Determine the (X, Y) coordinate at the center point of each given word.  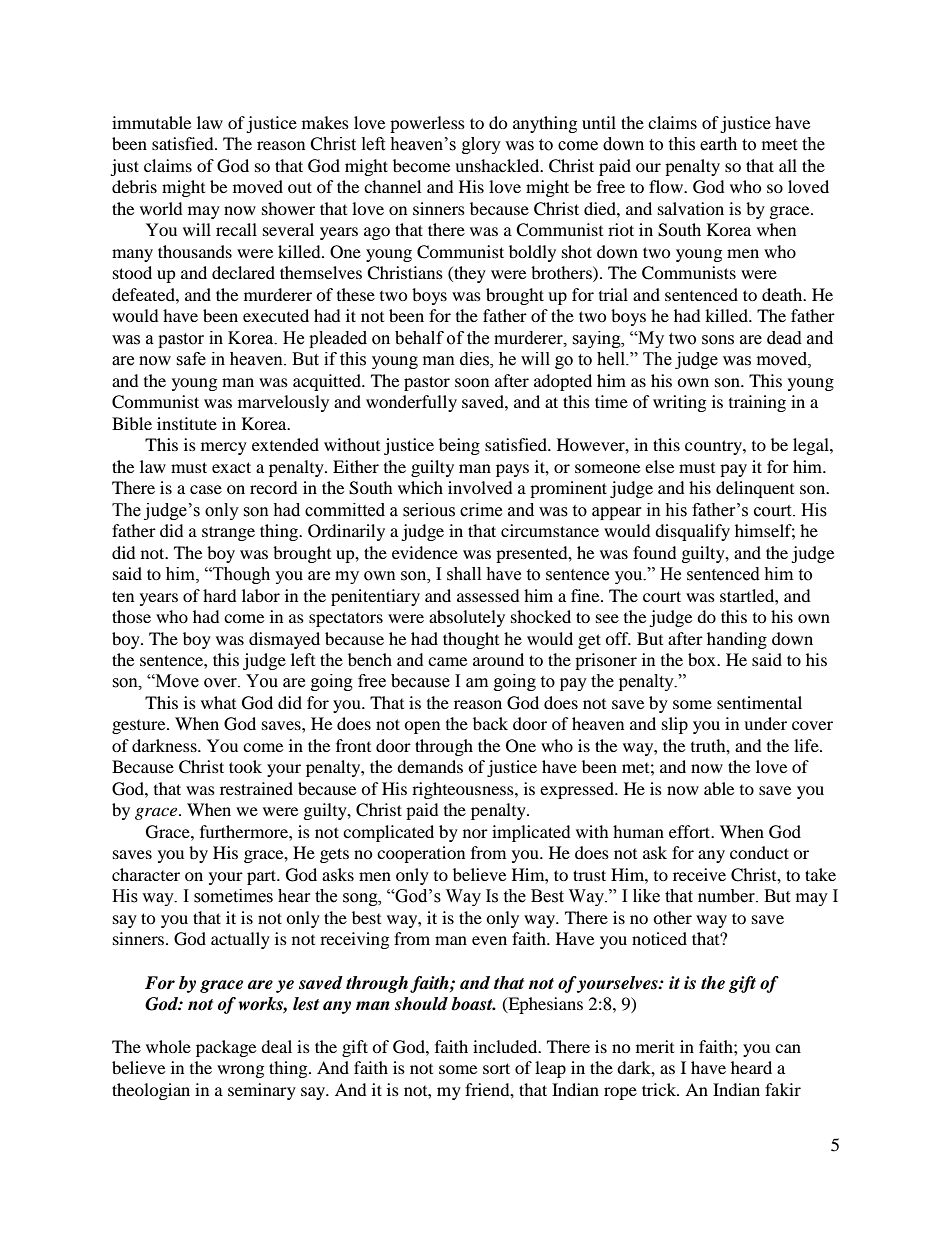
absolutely (467, 618)
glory (481, 145)
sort (496, 1068)
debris (134, 186)
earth (718, 144)
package (226, 1048)
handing (737, 640)
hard (219, 595)
